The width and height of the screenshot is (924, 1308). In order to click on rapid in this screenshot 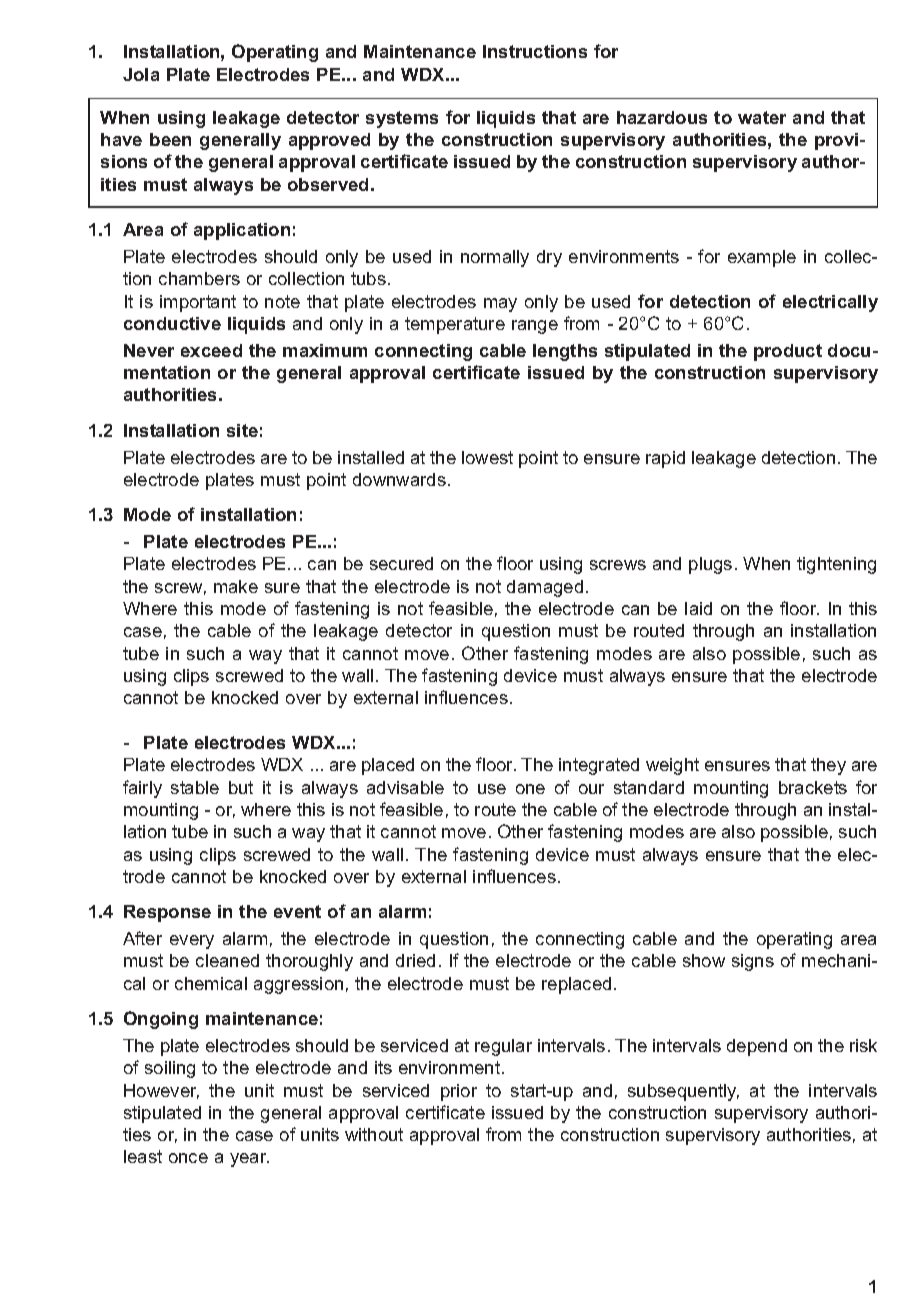, I will do `click(665, 459)`.
